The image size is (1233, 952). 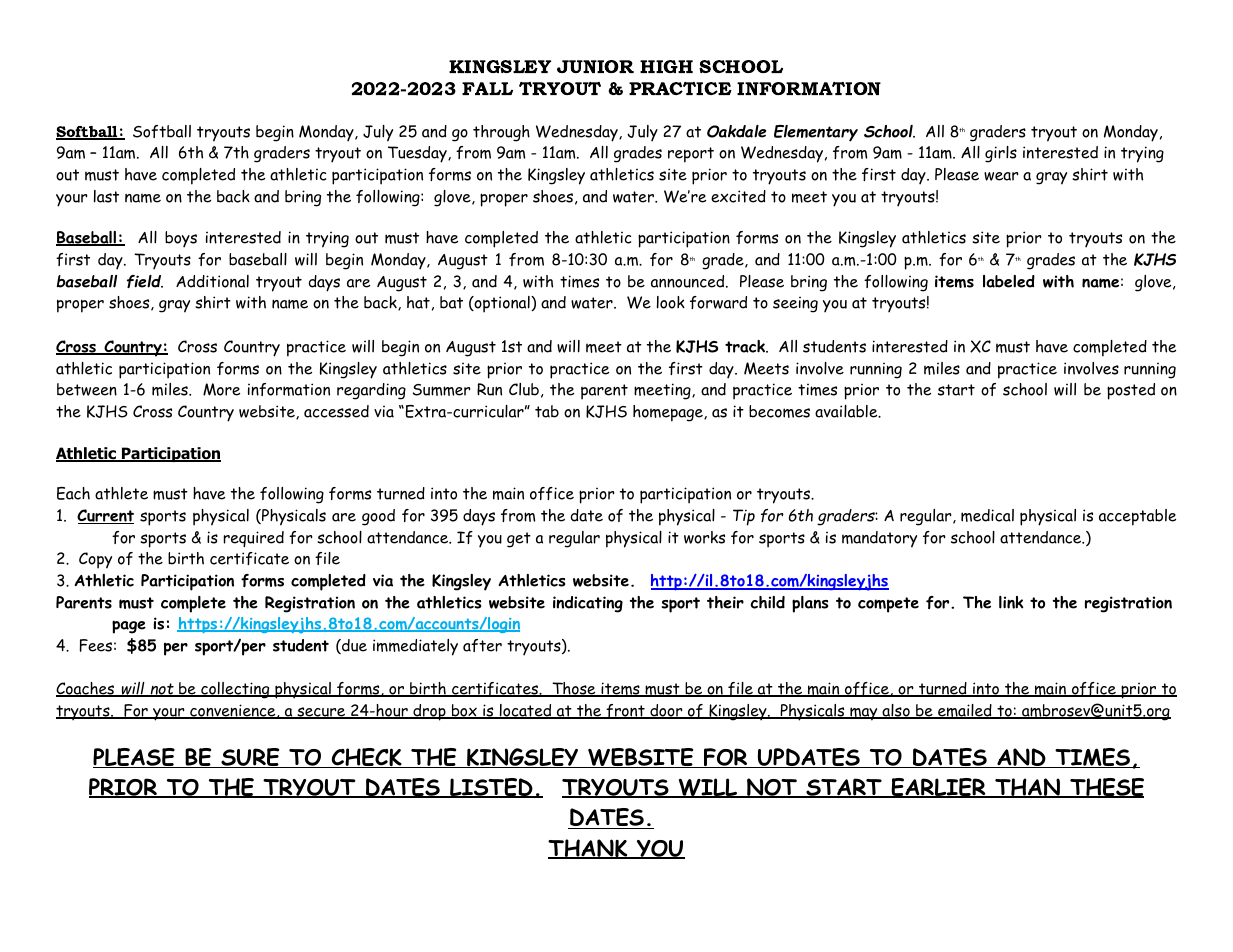 I want to click on More, so click(x=221, y=389).
